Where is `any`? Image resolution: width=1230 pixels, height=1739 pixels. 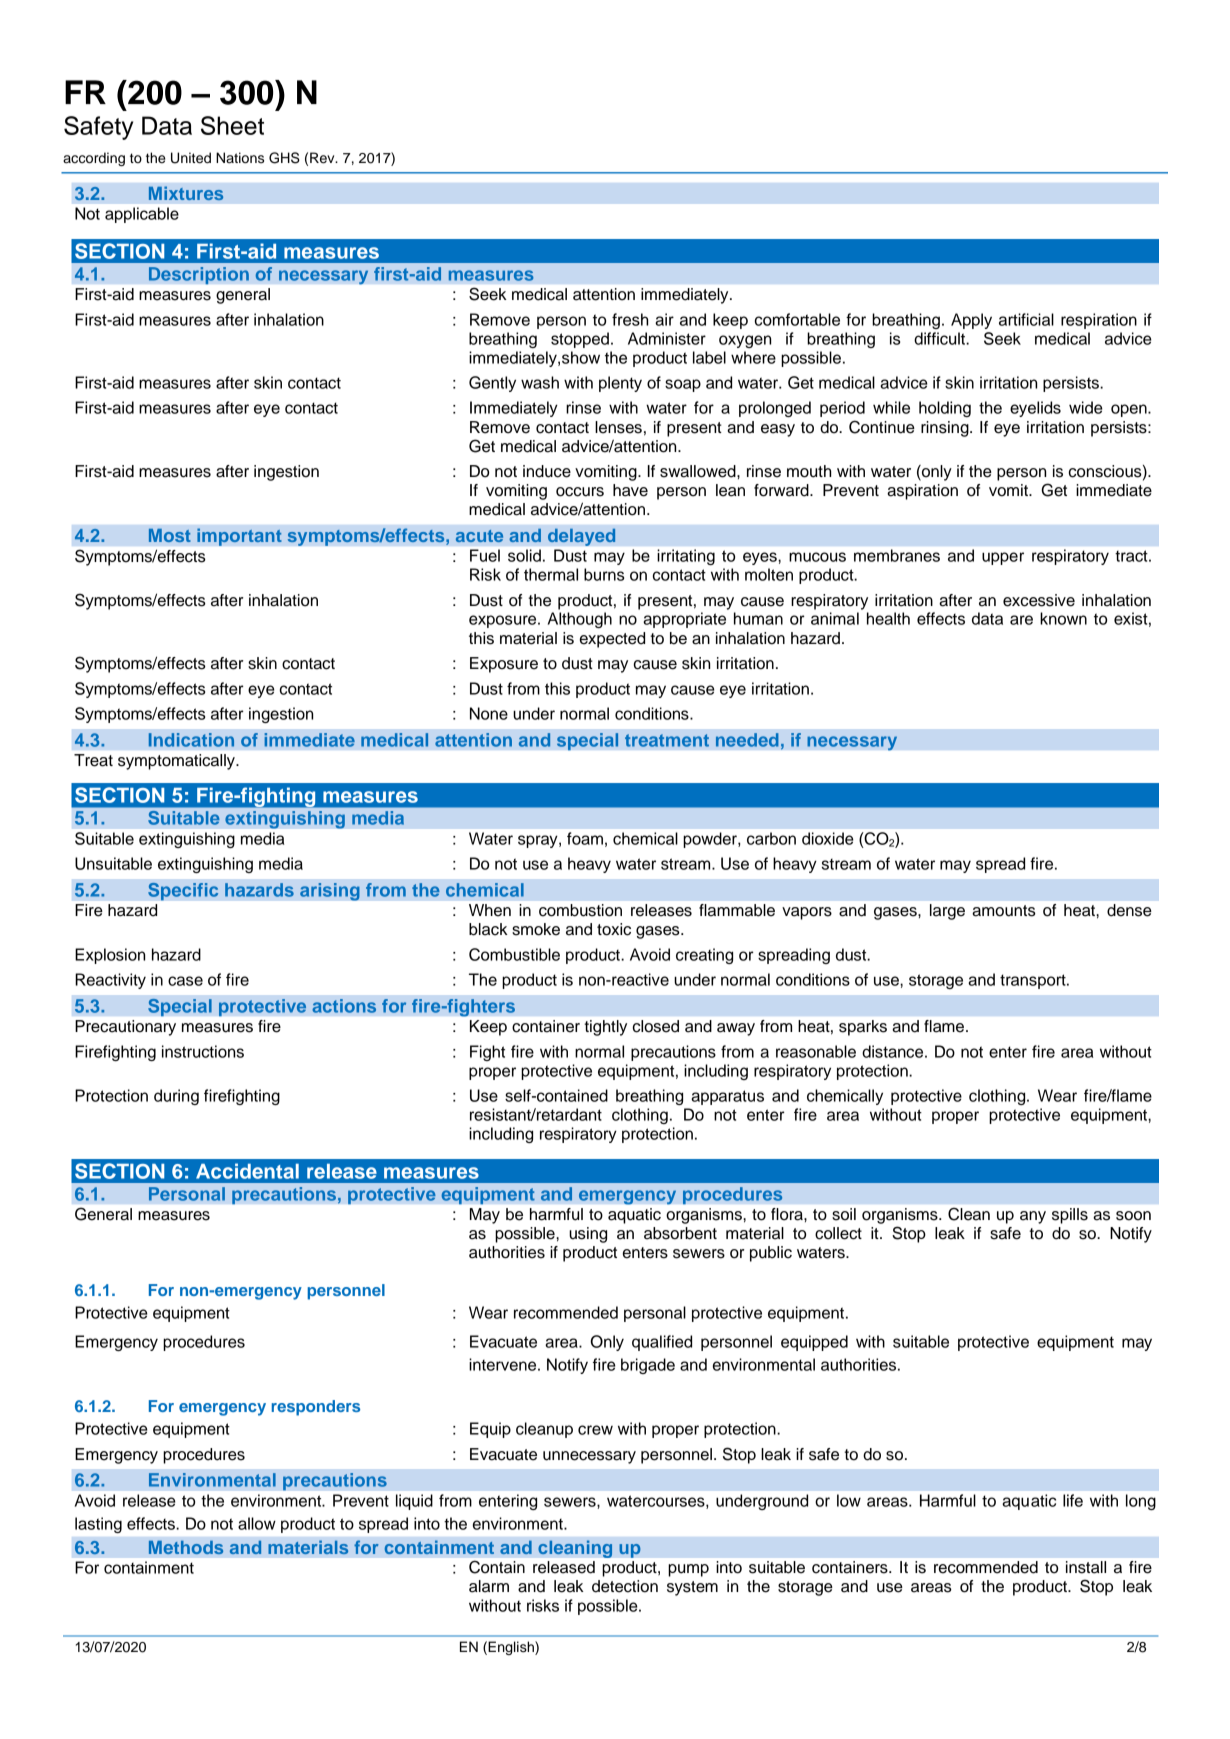
any is located at coordinates (1033, 1217).
